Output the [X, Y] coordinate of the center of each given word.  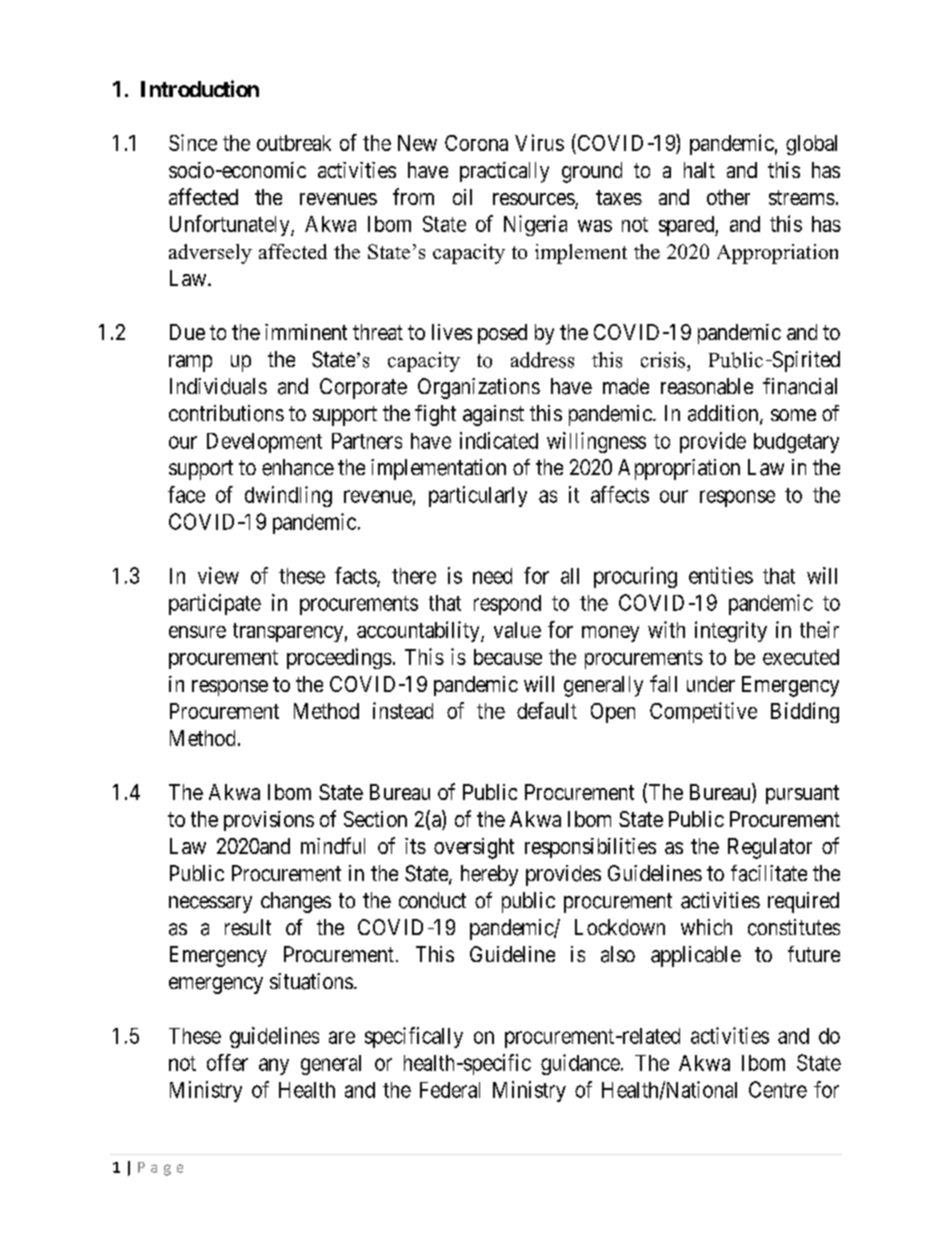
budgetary [796, 443]
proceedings [339, 658]
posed [502, 334]
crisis [664, 360]
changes [296, 902]
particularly [478, 496]
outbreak [294, 143]
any [274, 1066]
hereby [489, 875]
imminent [306, 332]
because [508, 657]
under [711, 684]
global [811, 145]
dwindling [288, 496]
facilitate [769, 873]
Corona [476, 143]
